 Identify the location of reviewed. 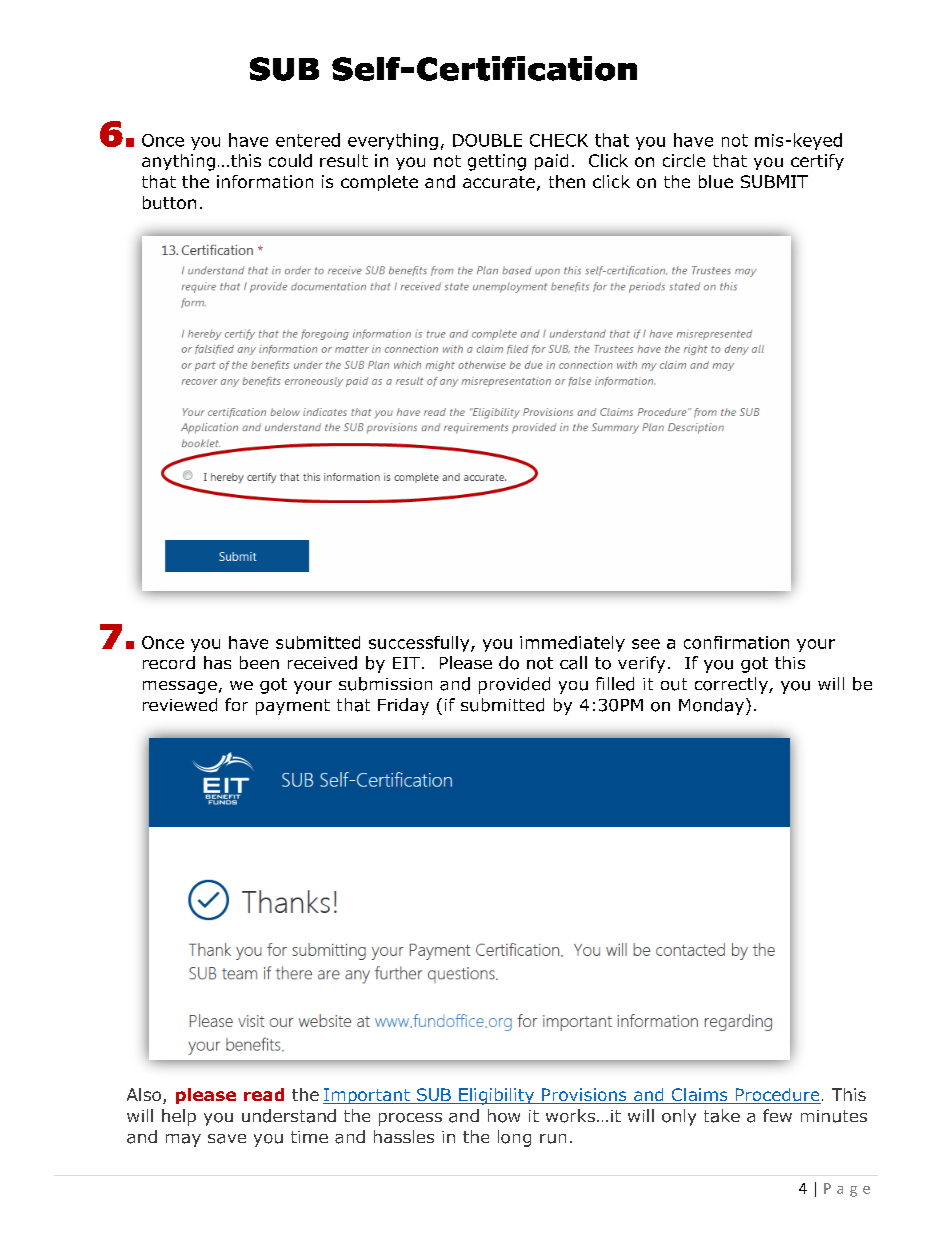
(180, 705).
